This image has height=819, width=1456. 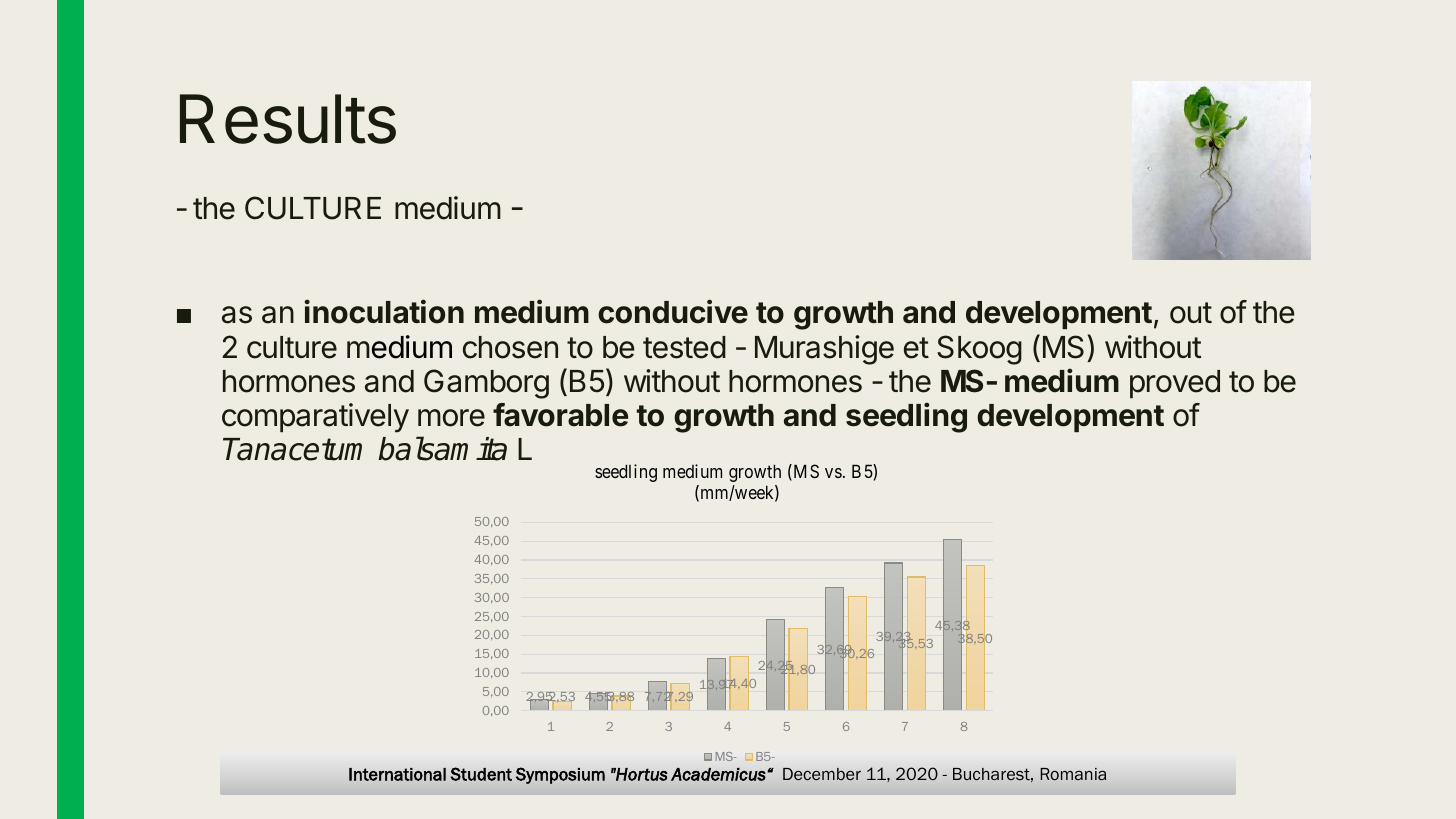 What do you see at coordinates (684, 347) in the image?
I see `tested` at bounding box center [684, 347].
